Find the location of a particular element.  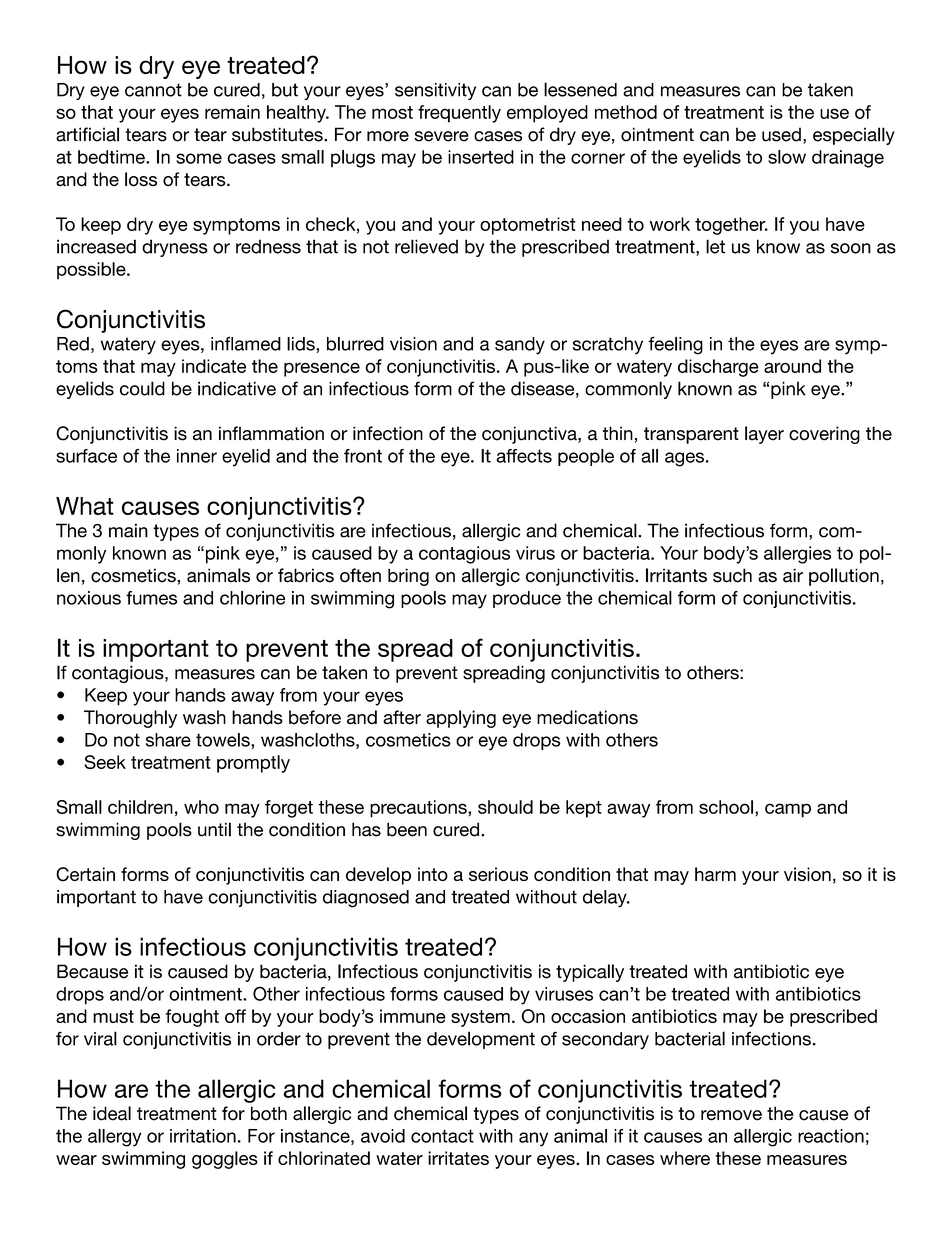

into is located at coordinates (433, 874).
